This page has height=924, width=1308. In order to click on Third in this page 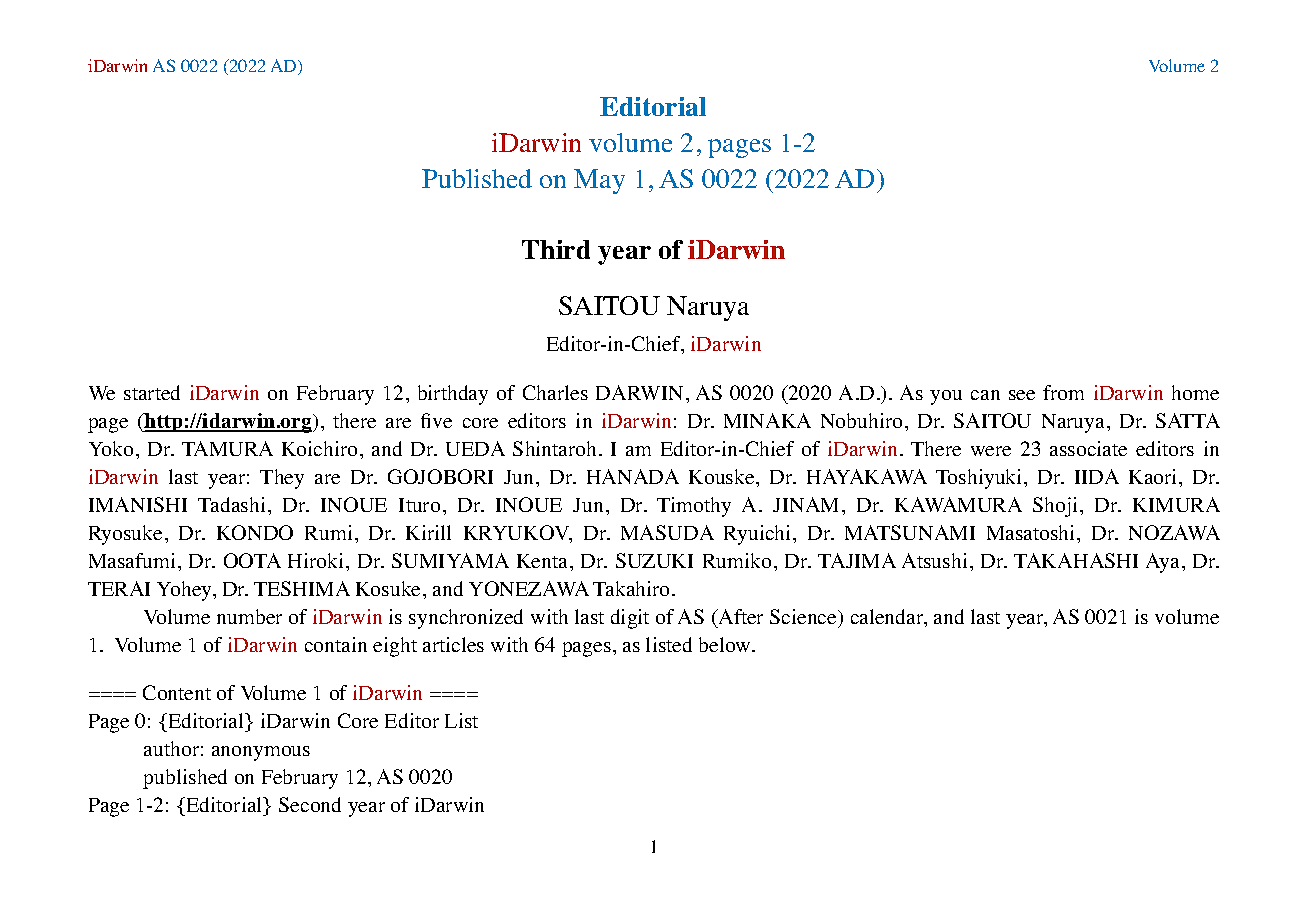, I will do `click(556, 249)`.
